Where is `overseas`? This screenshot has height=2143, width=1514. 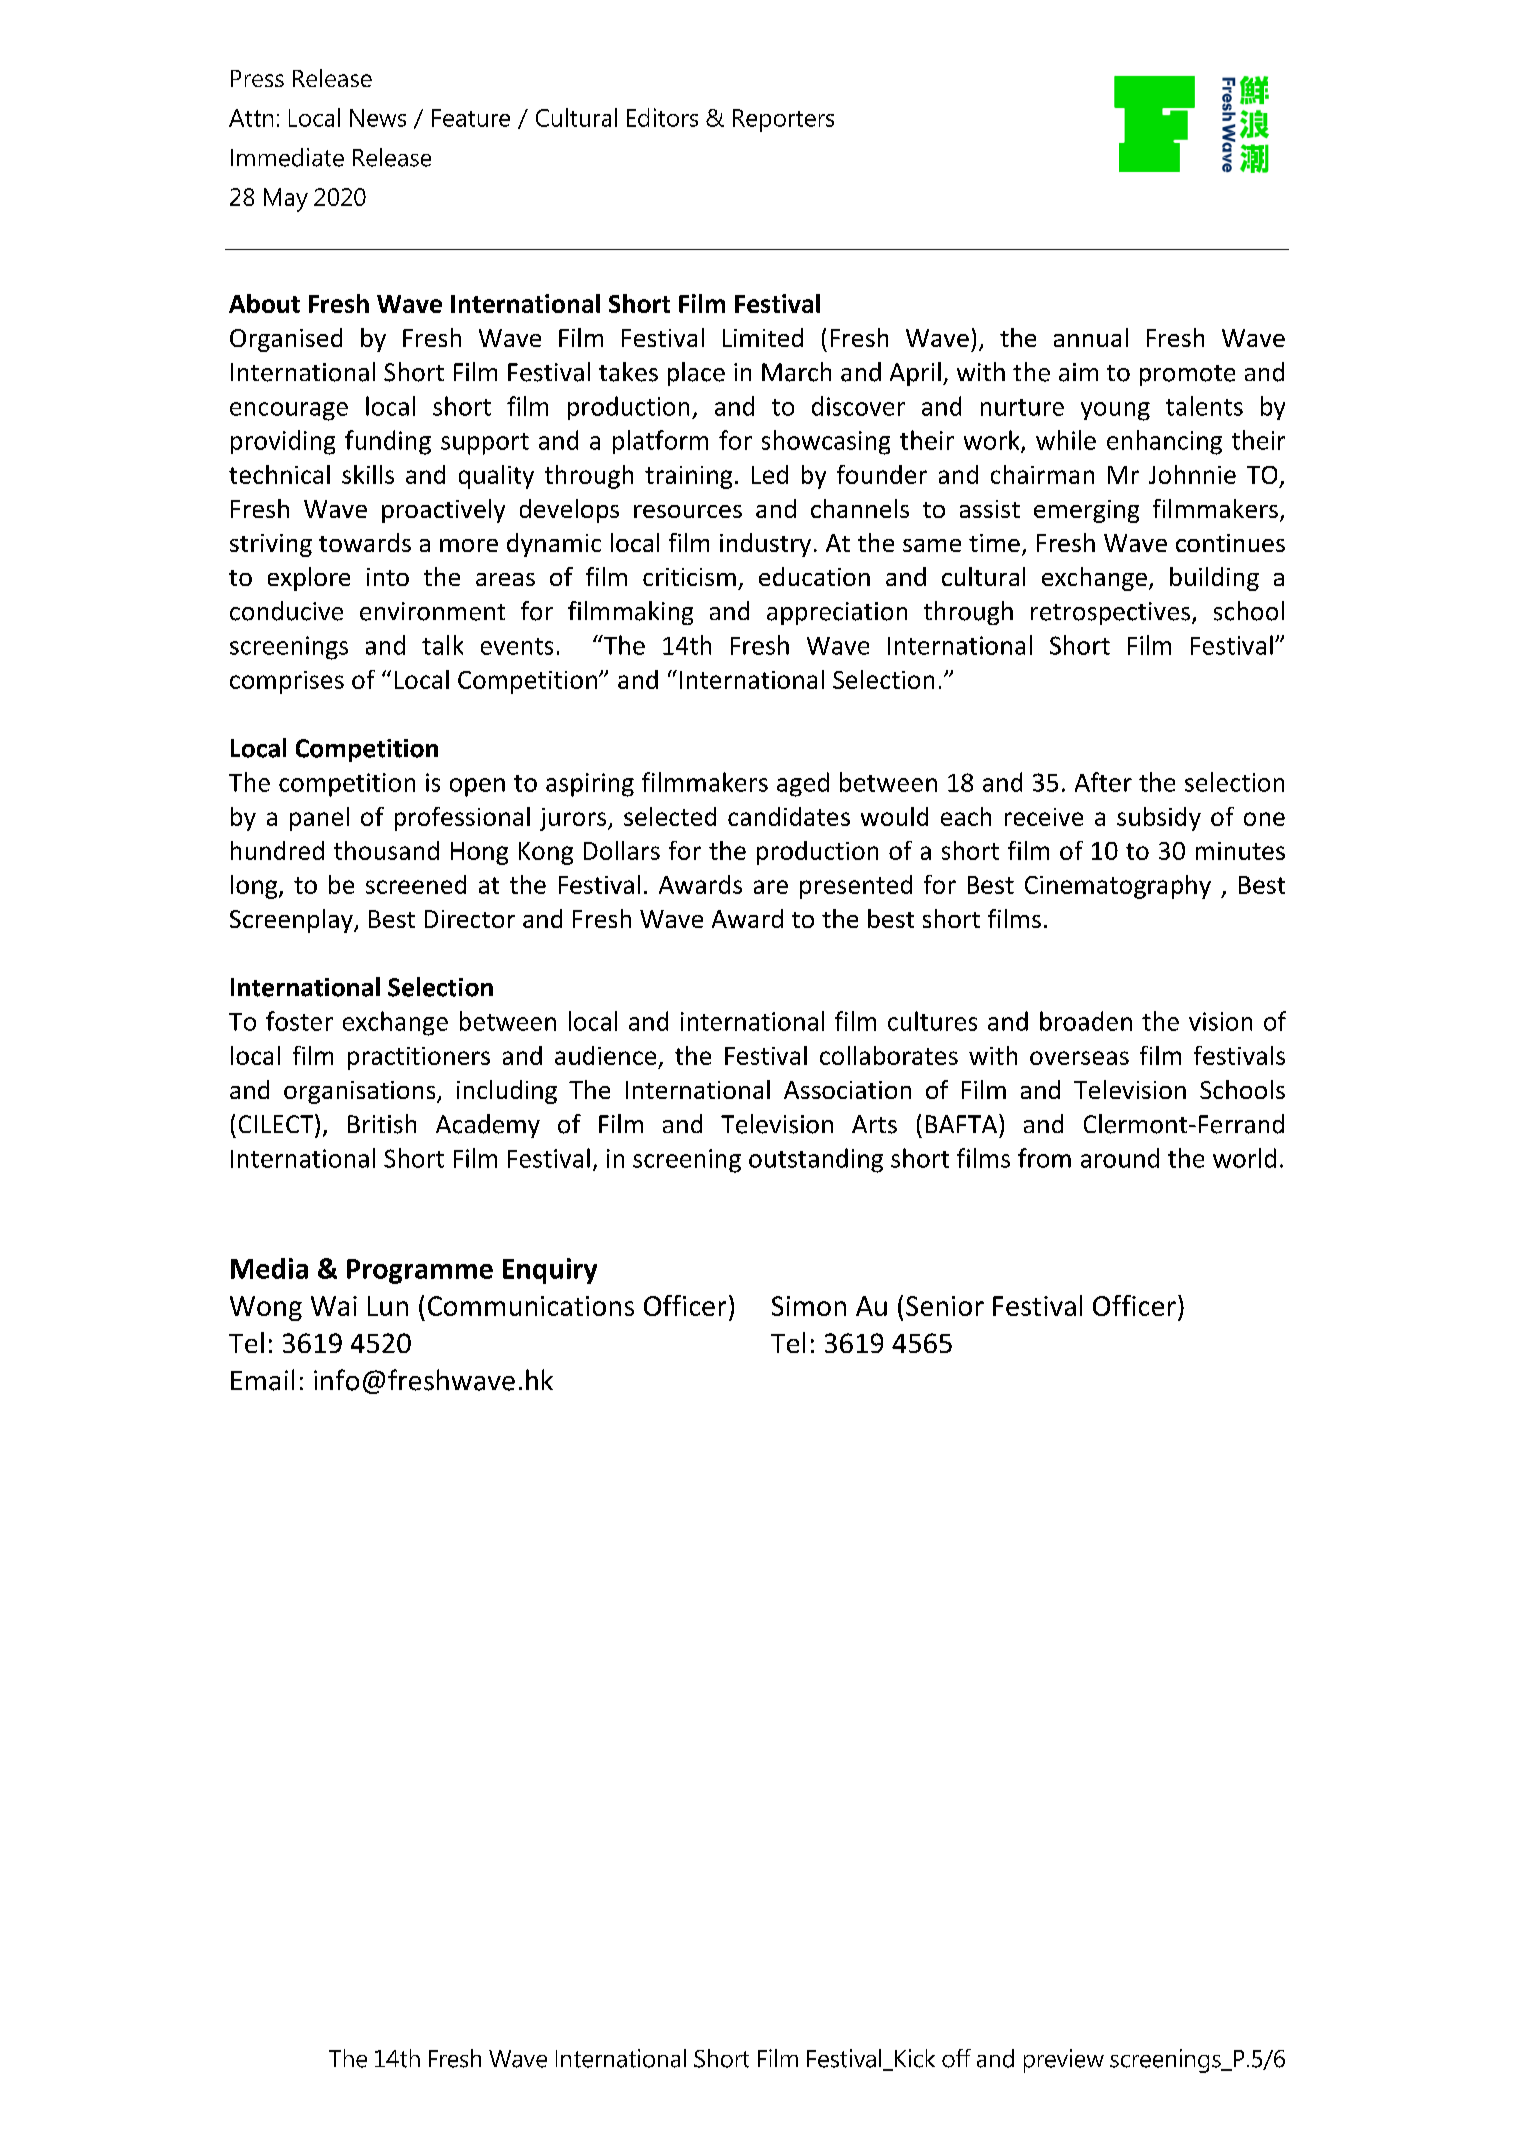
overseas is located at coordinates (1079, 1058).
